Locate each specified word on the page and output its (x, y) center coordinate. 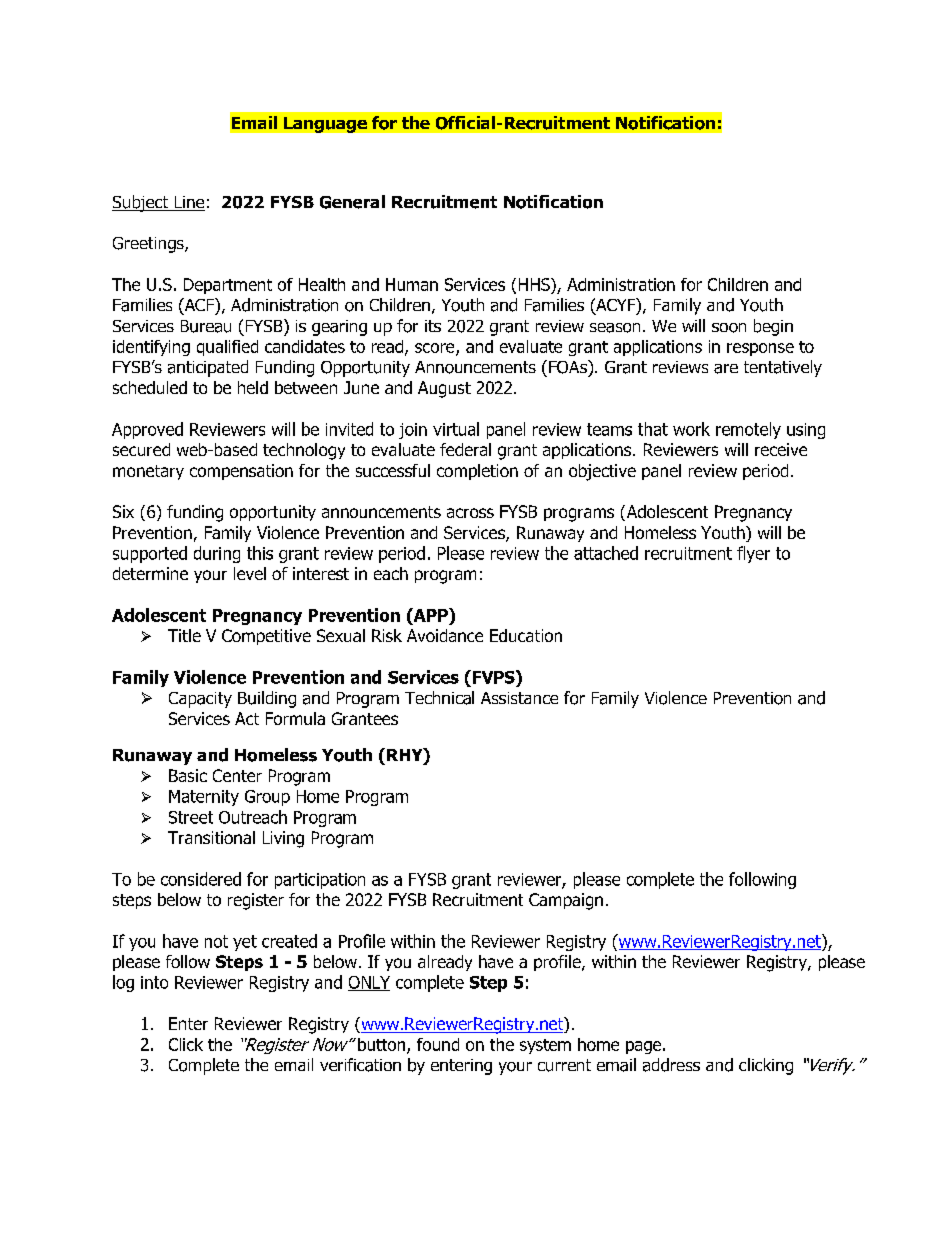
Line (188, 203)
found (438, 1044)
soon (729, 328)
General (352, 202)
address (671, 1065)
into (154, 982)
